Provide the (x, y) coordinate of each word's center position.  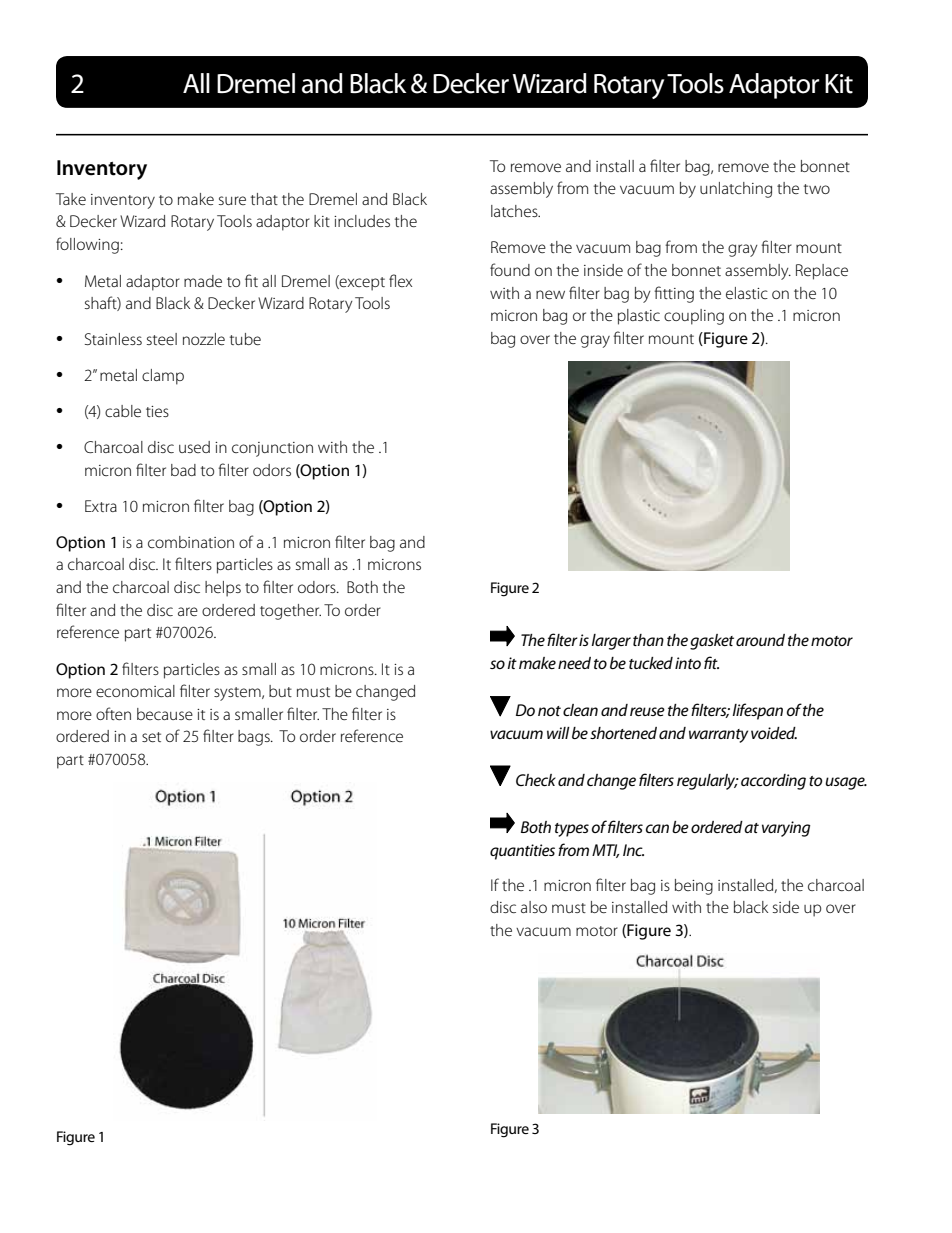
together (290, 612)
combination (191, 542)
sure (232, 200)
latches (515, 211)
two (817, 189)
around (760, 640)
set (151, 737)
